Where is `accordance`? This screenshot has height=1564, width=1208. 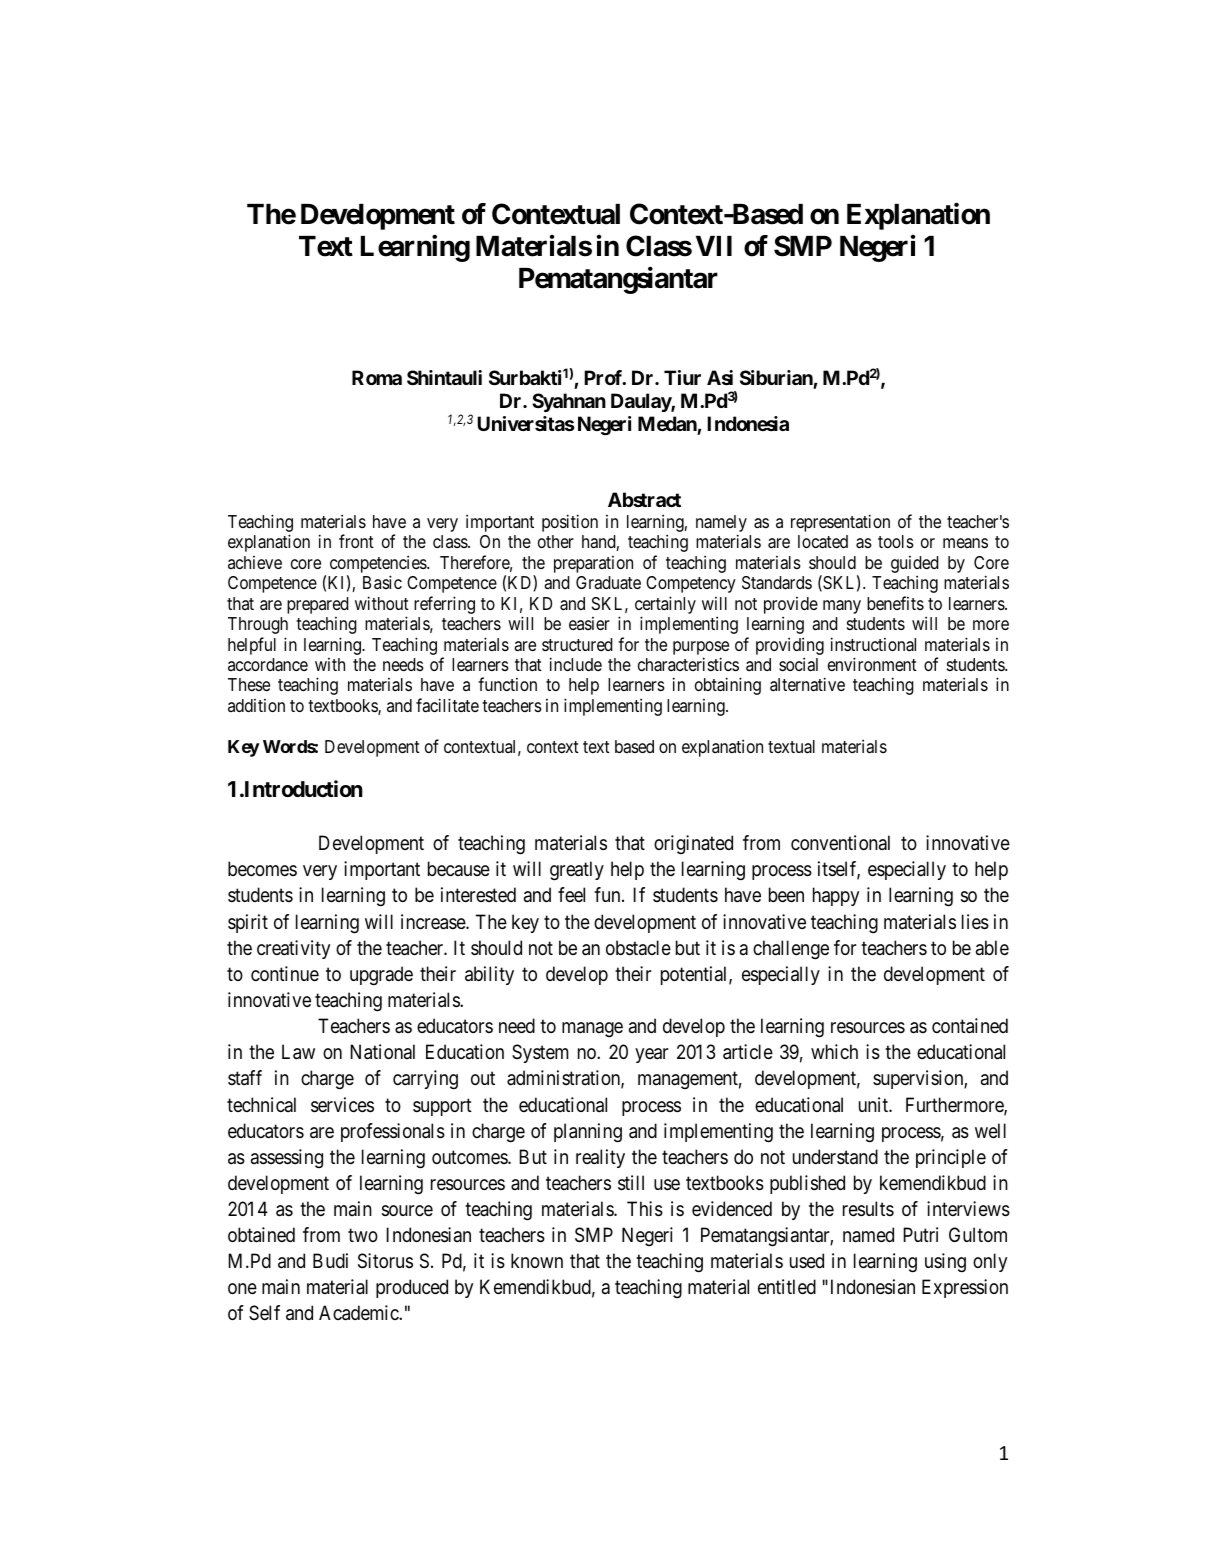 accordance is located at coordinates (268, 665).
